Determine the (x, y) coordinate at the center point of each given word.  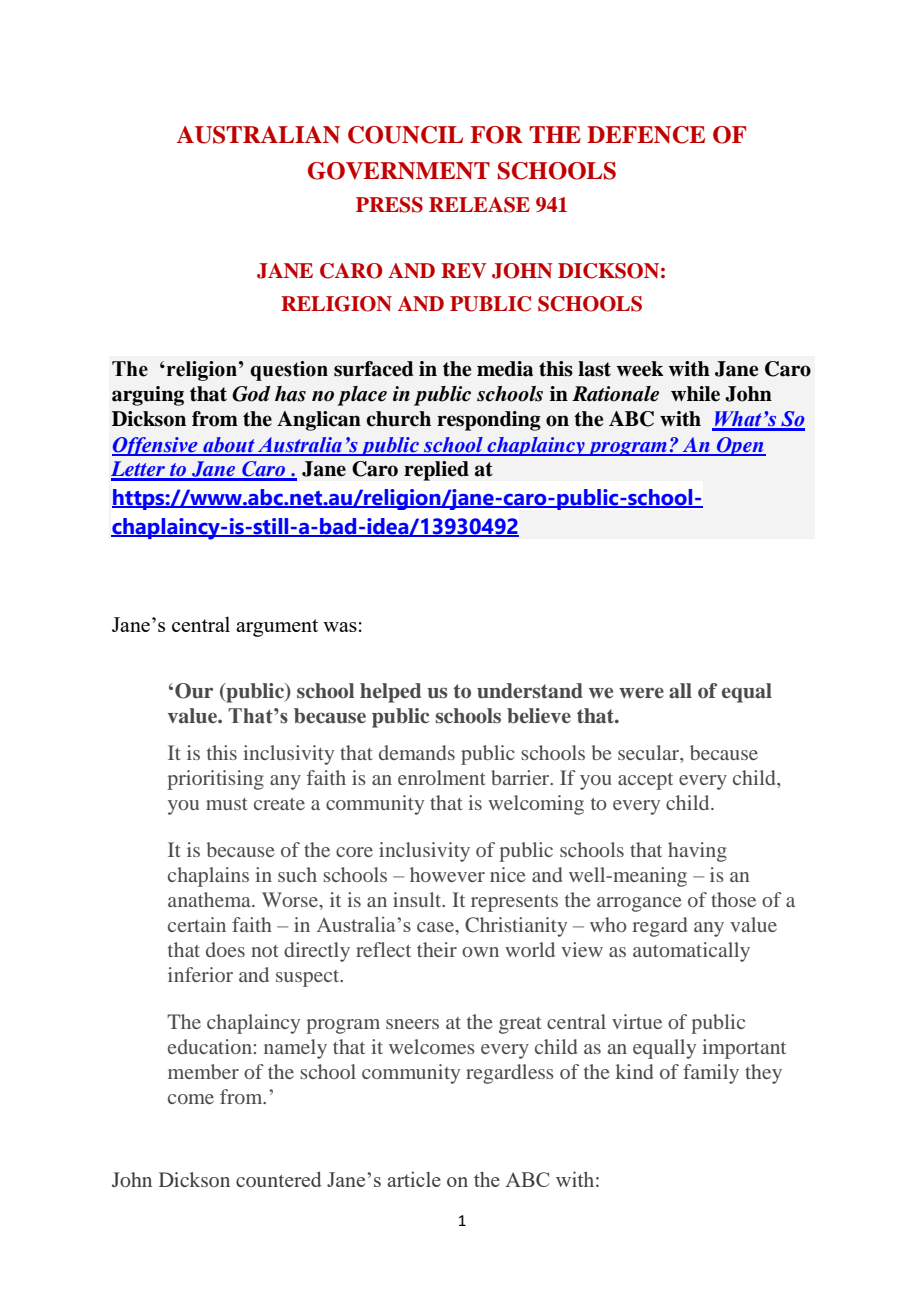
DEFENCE (646, 135)
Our (194, 691)
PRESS (389, 205)
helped (390, 693)
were (641, 693)
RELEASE (479, 205)
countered (279, 1179)
